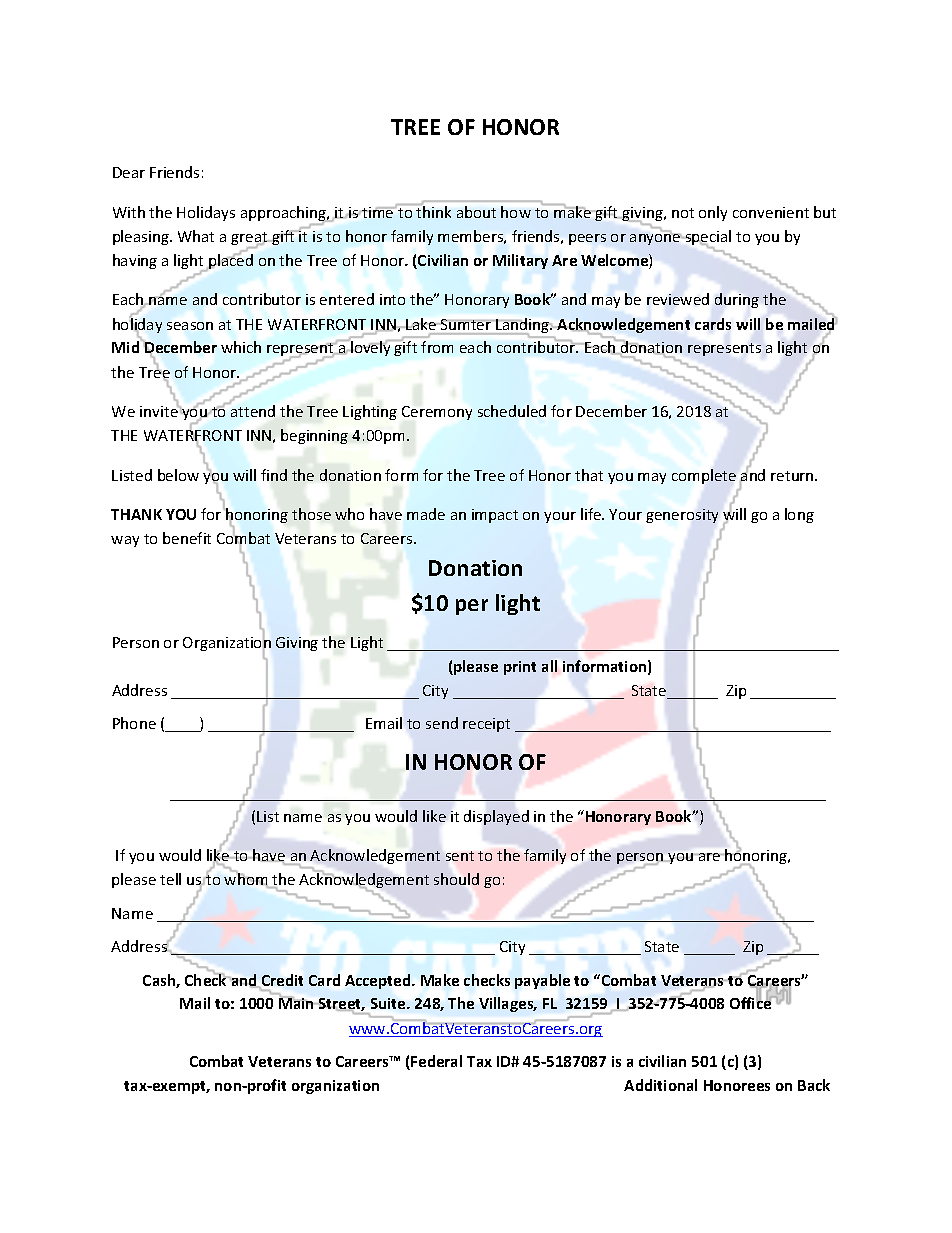 The height and width of the page is (1233, 952). What do you see at coordinates (520, 668) in the page?
I see `print` at bounding box center [520, 668].
